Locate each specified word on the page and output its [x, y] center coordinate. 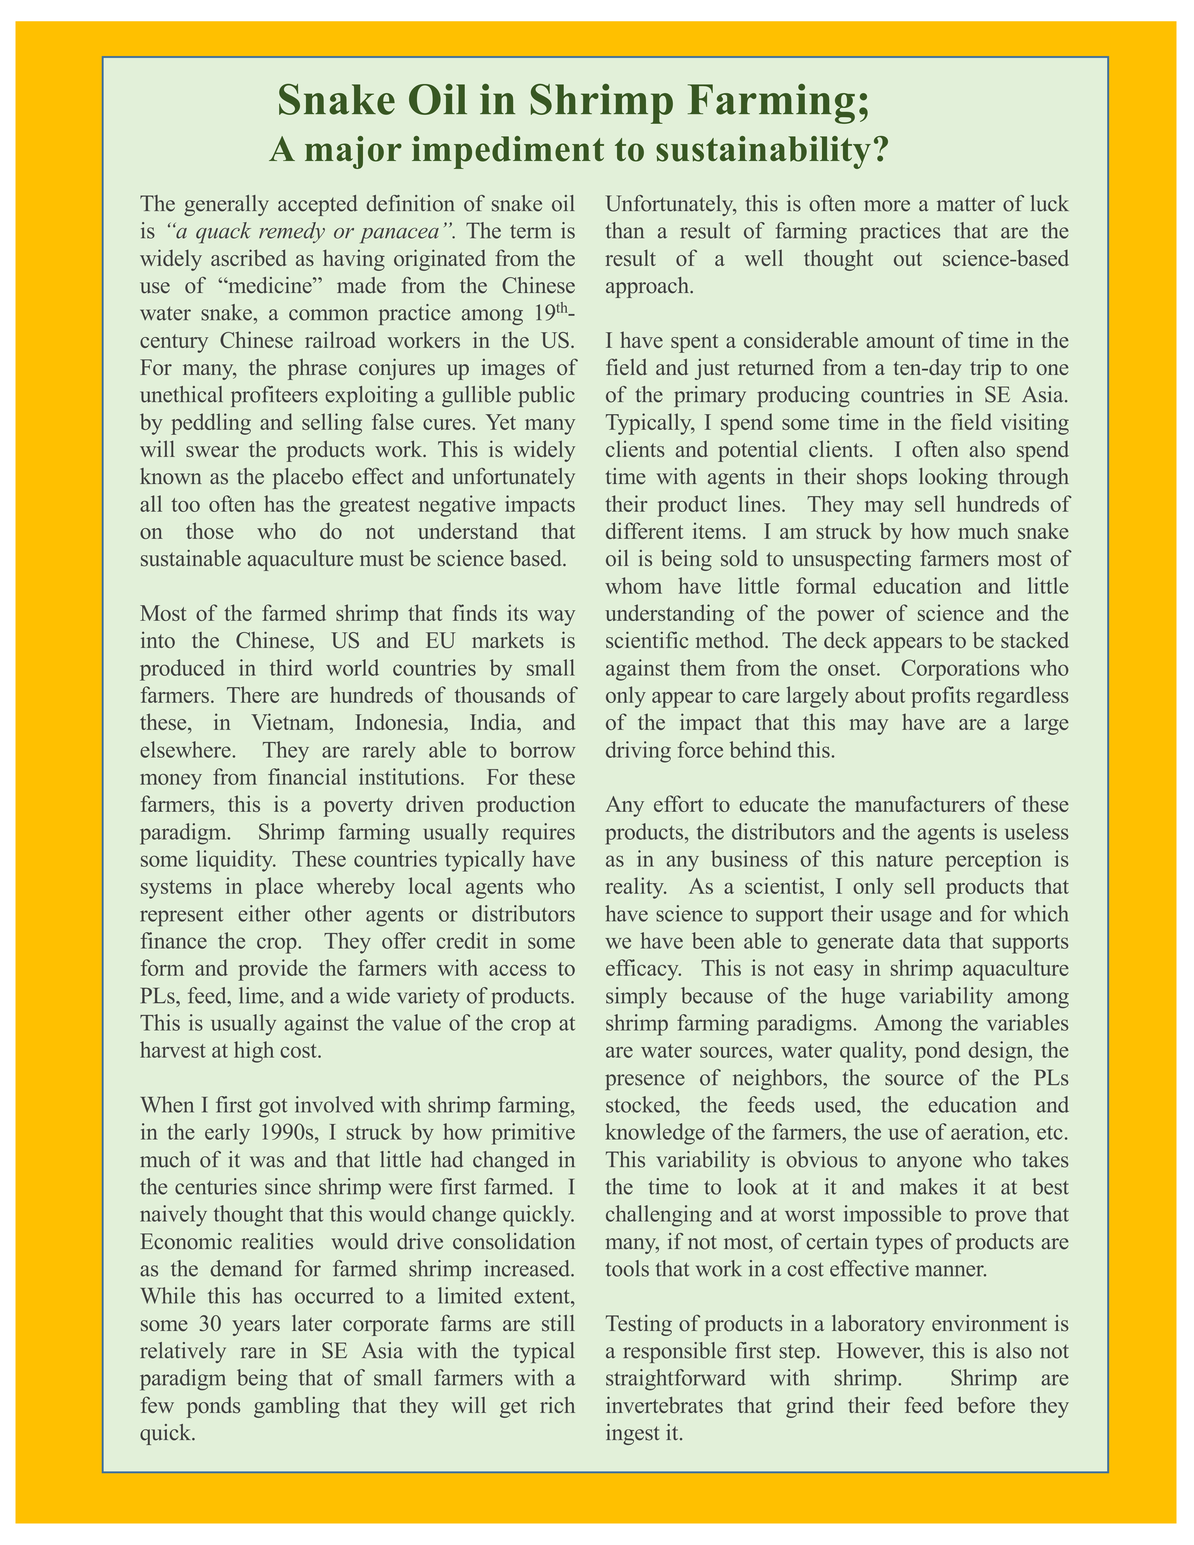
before [986, 1404]
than [624, 230]
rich [557, 1404]
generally [226, 205]
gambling [297, 1407]
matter [966, 204]
